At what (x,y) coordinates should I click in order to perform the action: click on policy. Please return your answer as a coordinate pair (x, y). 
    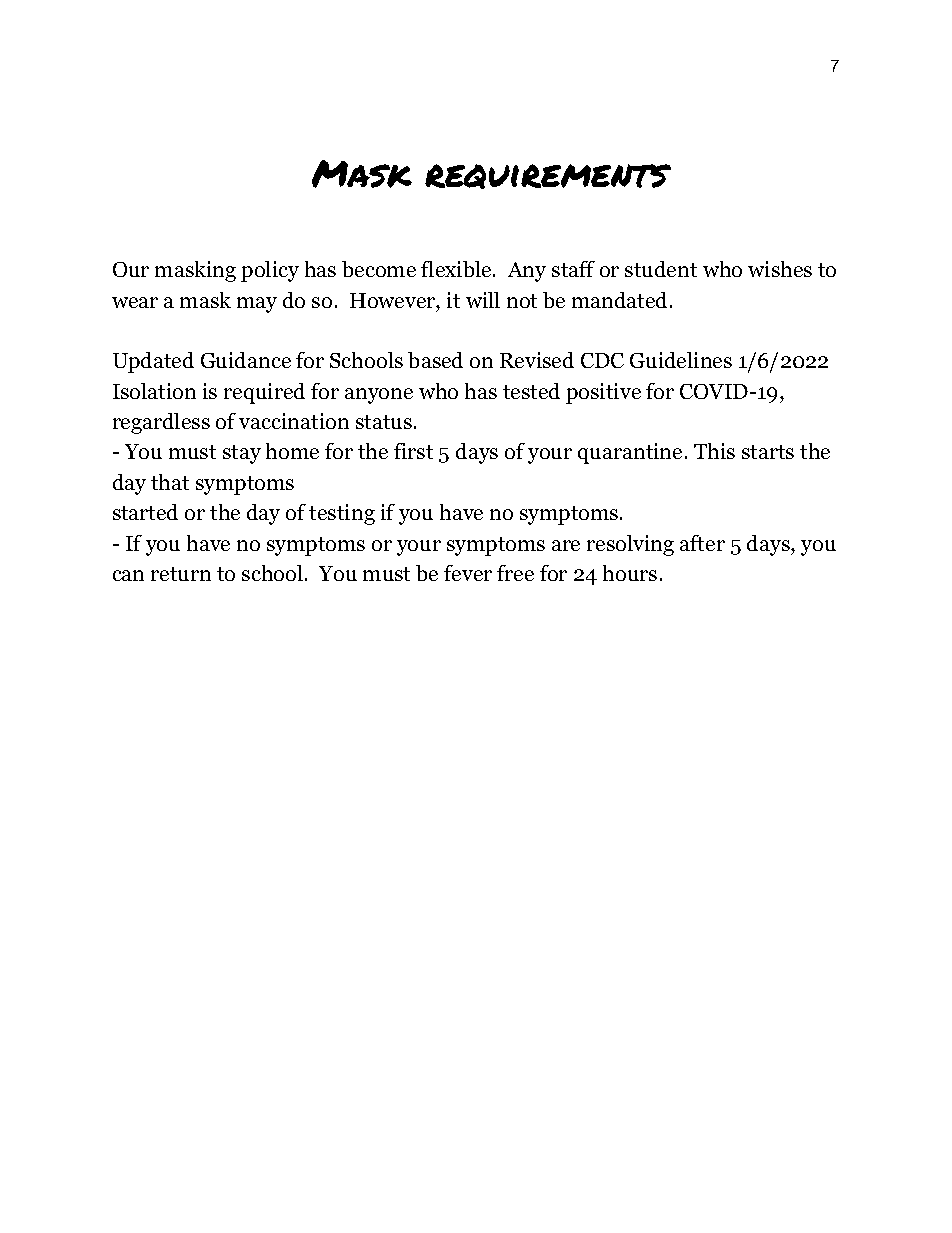
    Looking at the image, I should click on (270, 271).
